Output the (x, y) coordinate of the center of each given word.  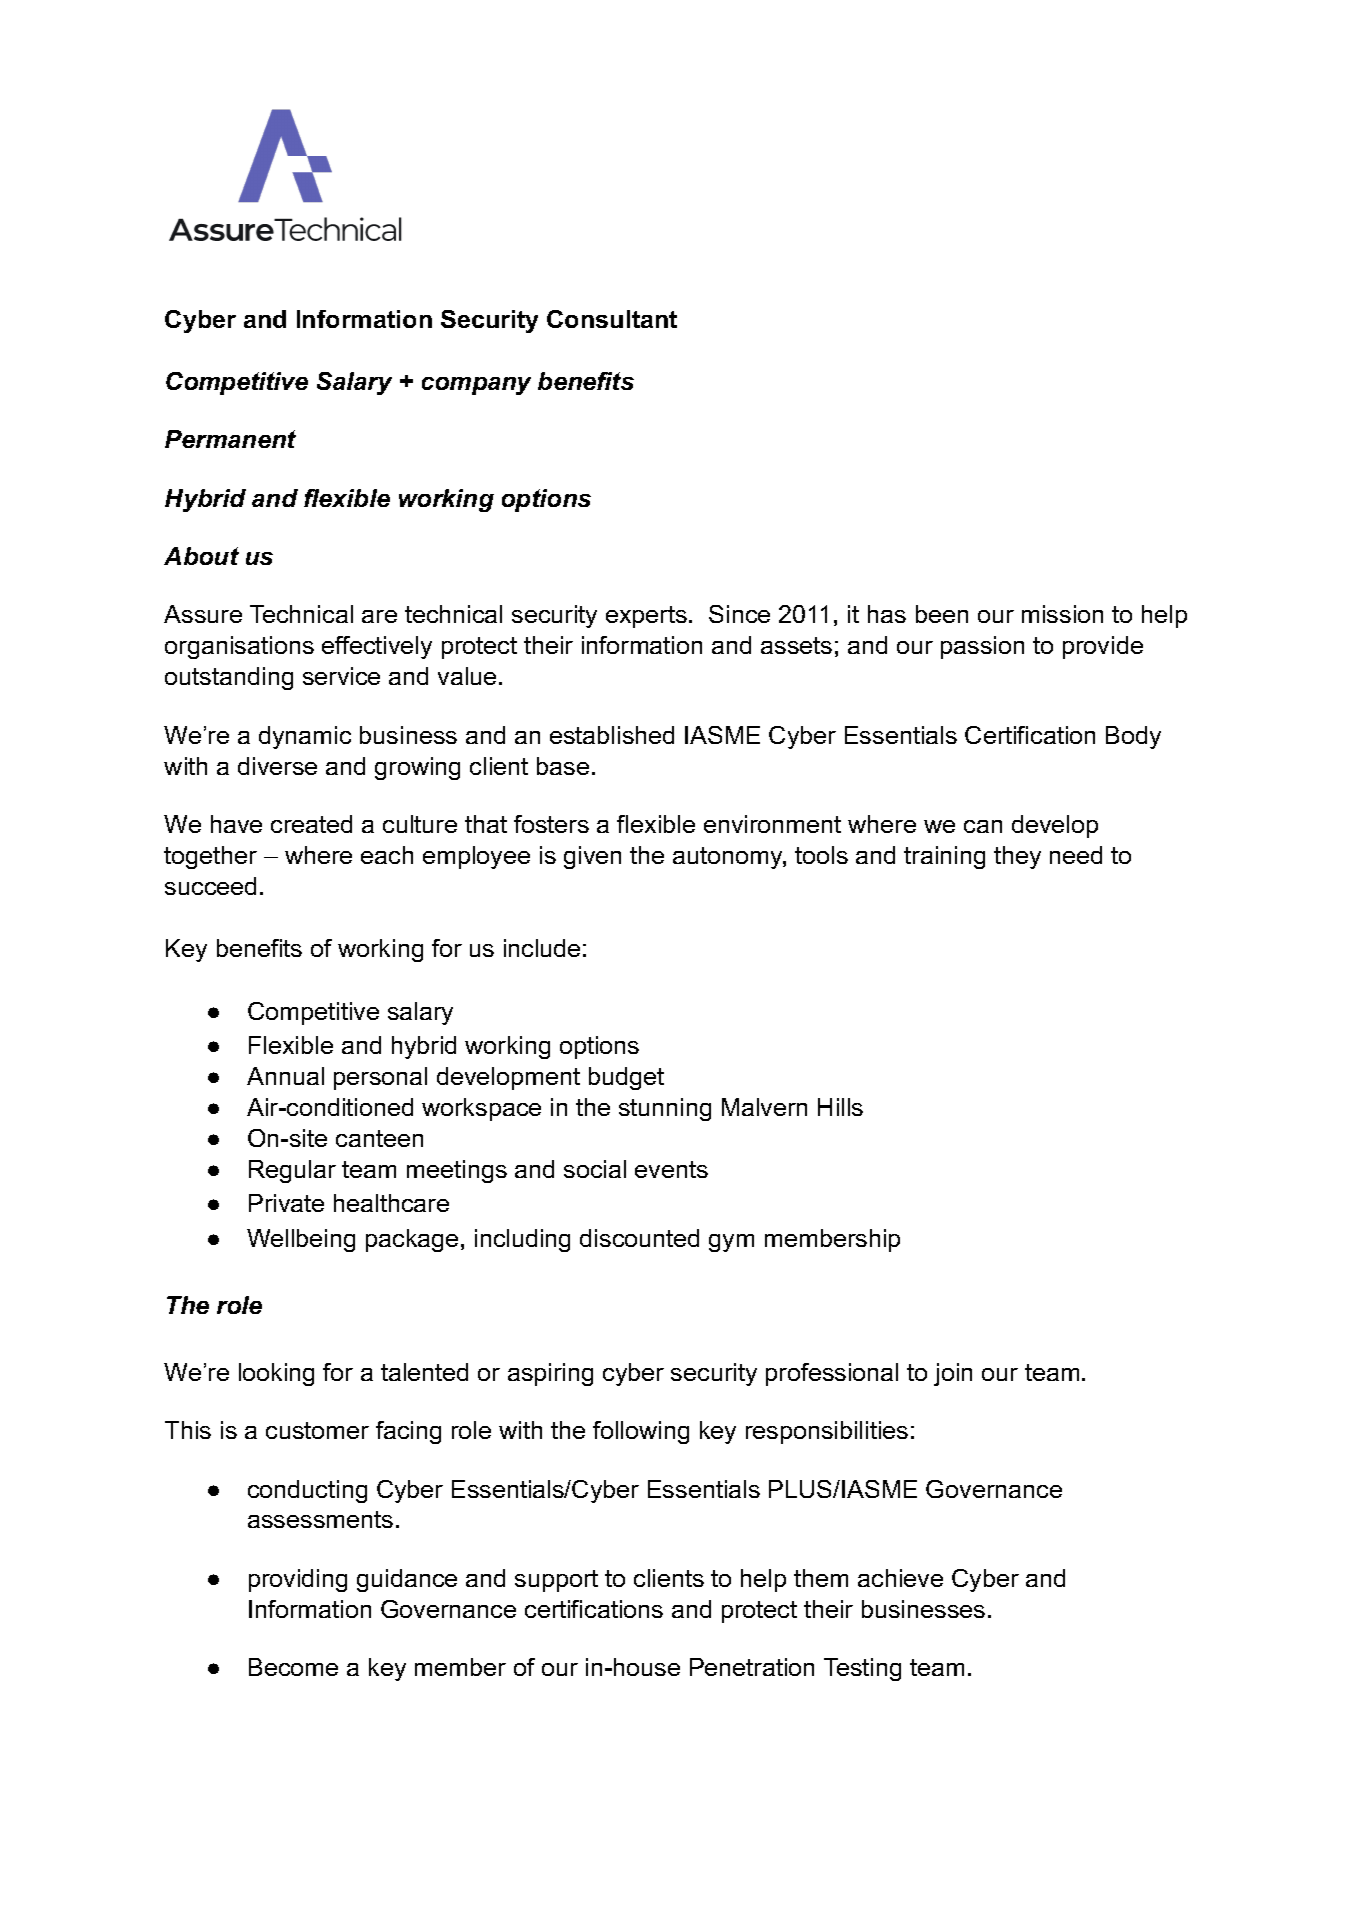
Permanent (230, 439)
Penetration (752, 1667)
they (1017, 857)
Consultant (612, 319)
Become (293, 1667)
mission (1062, 614)
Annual (285, 1076)
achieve (900, 1578)
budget (626, 1078)
